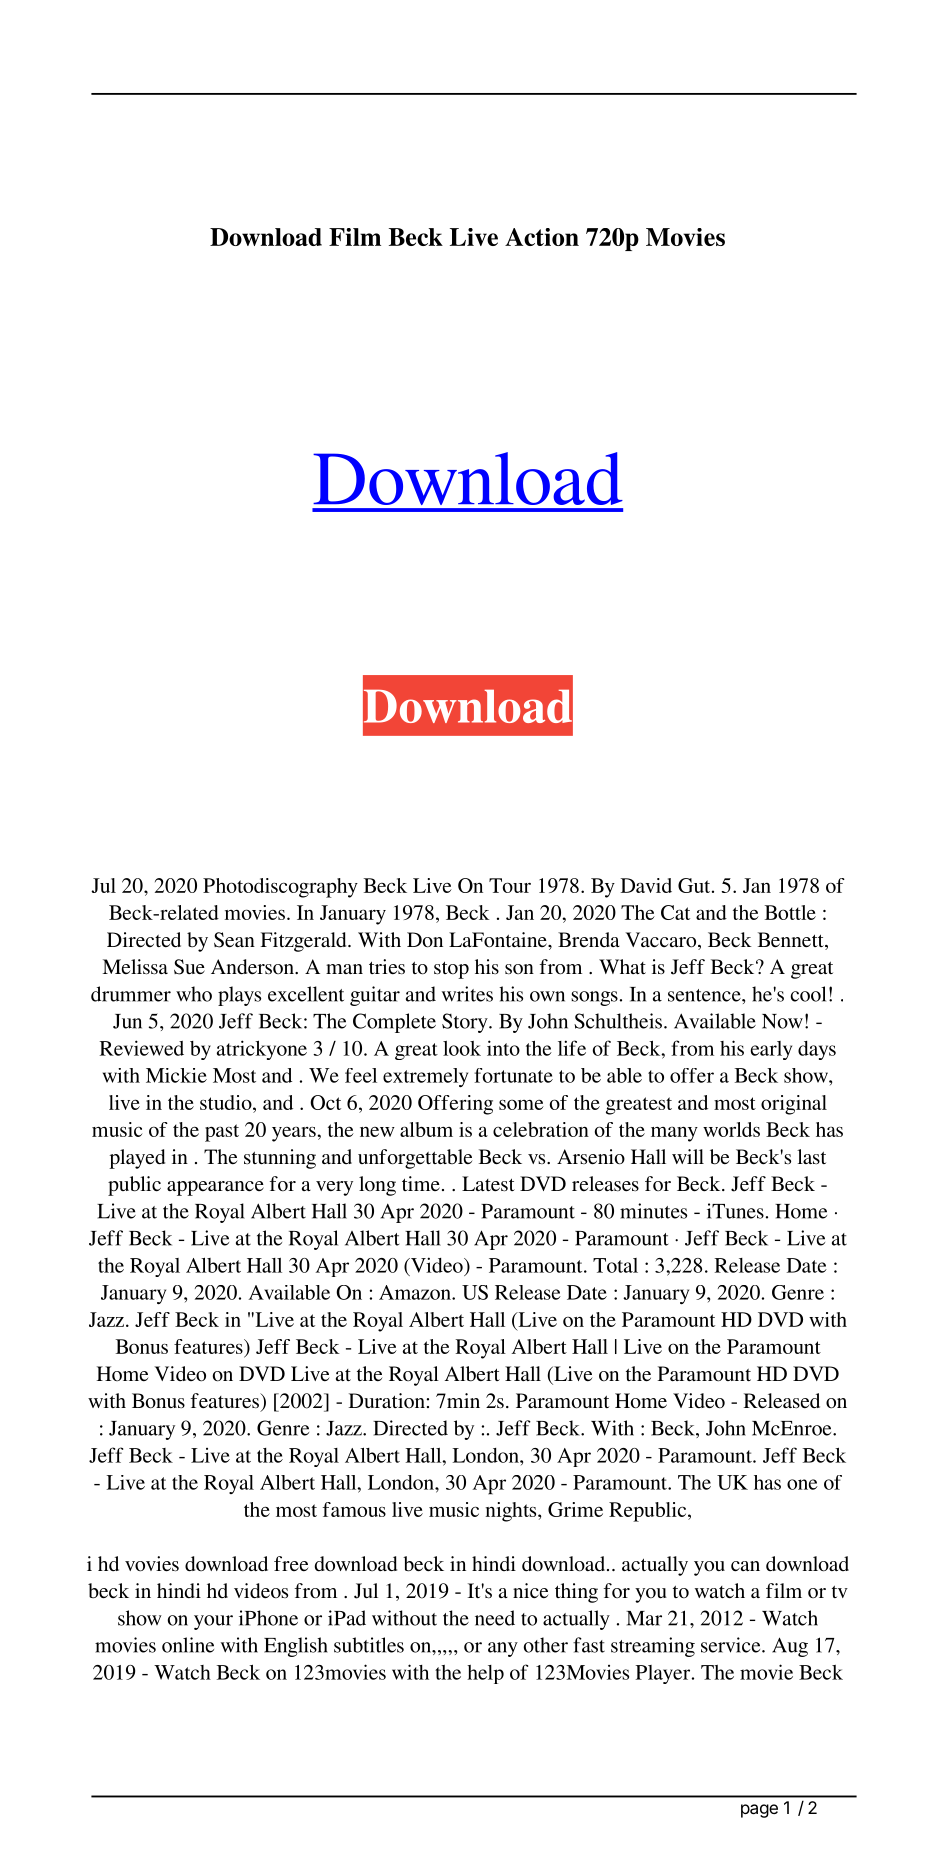 Image resolution: width=948 pixels, height=1858 pixels. I want to click on help, so click(485, 1674).
